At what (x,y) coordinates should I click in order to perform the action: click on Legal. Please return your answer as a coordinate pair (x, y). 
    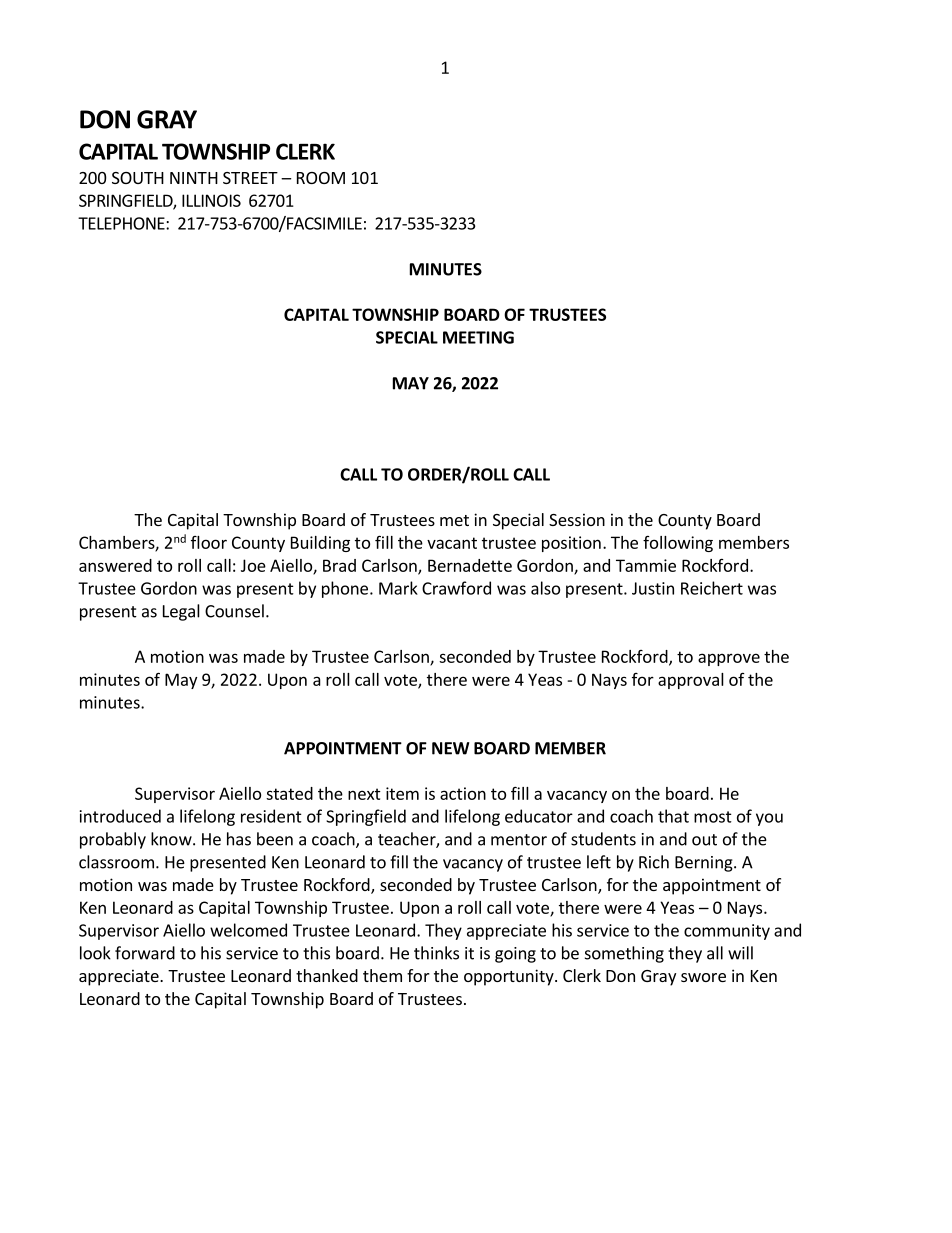
    Looking at the image, I should click on (181, 612).
